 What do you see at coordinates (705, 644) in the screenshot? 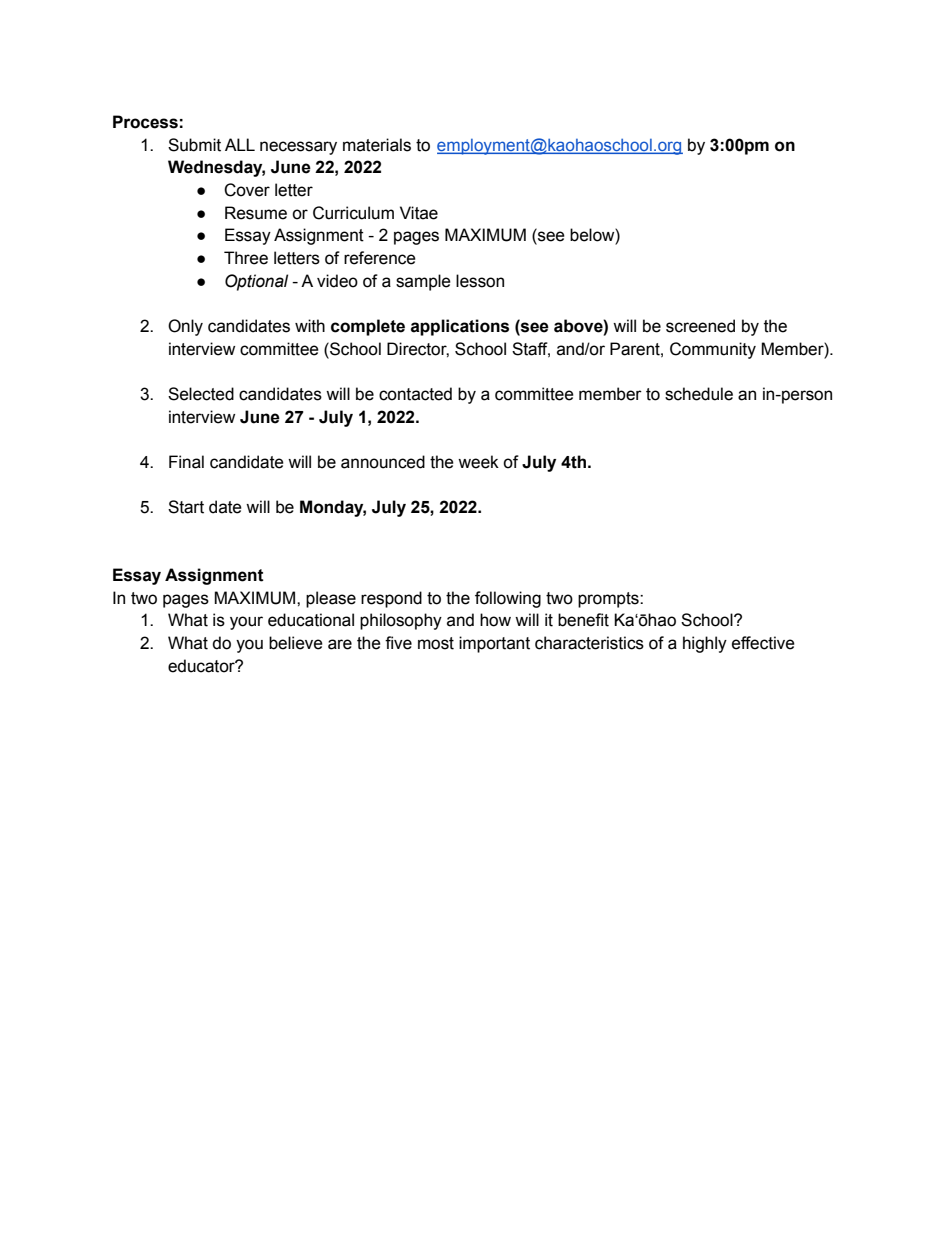
I see `highly` at bounding box center [705, 644].
